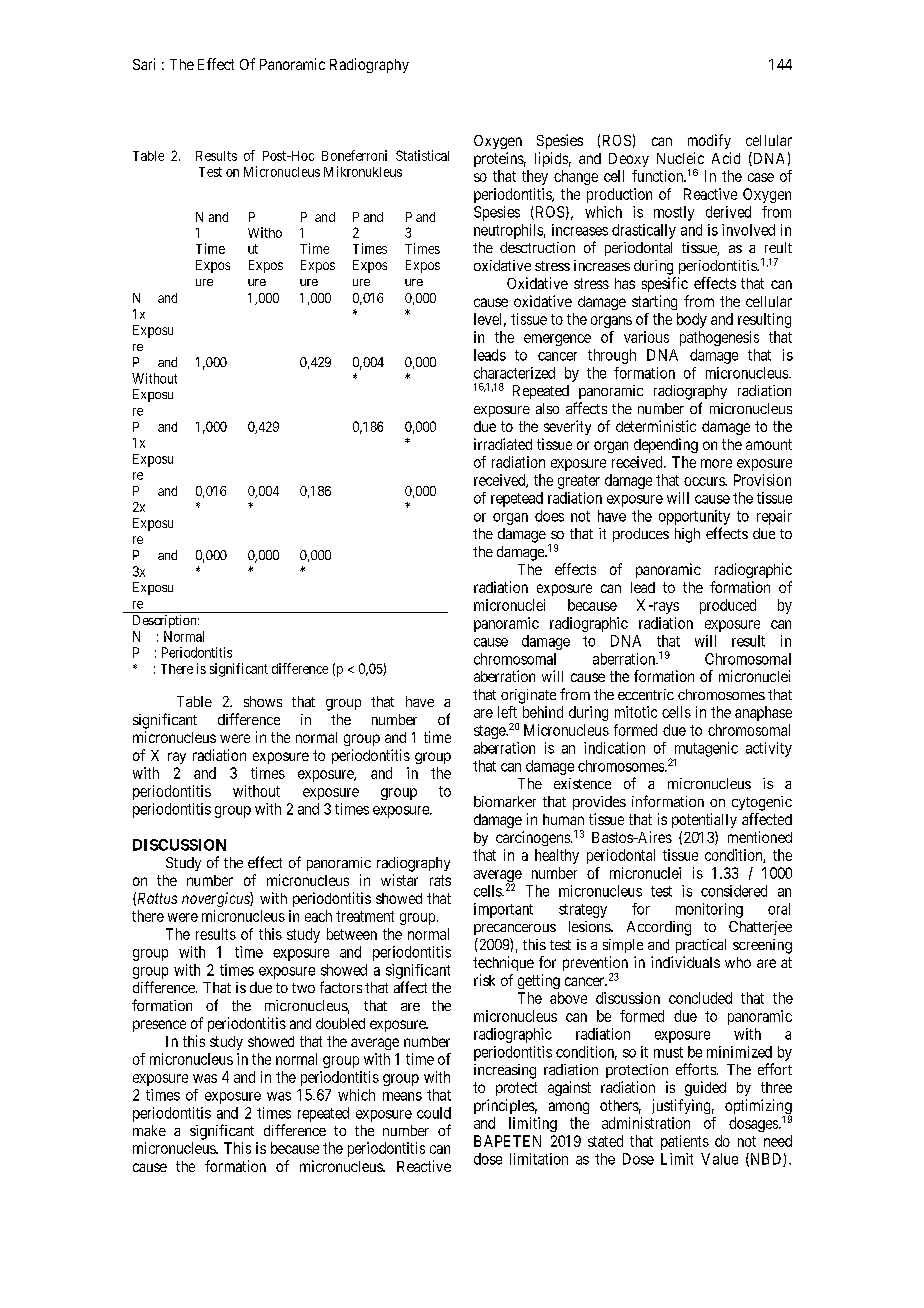 This screenshot has height=1308, width=924. I want to click on shows, so click(263, 701).
